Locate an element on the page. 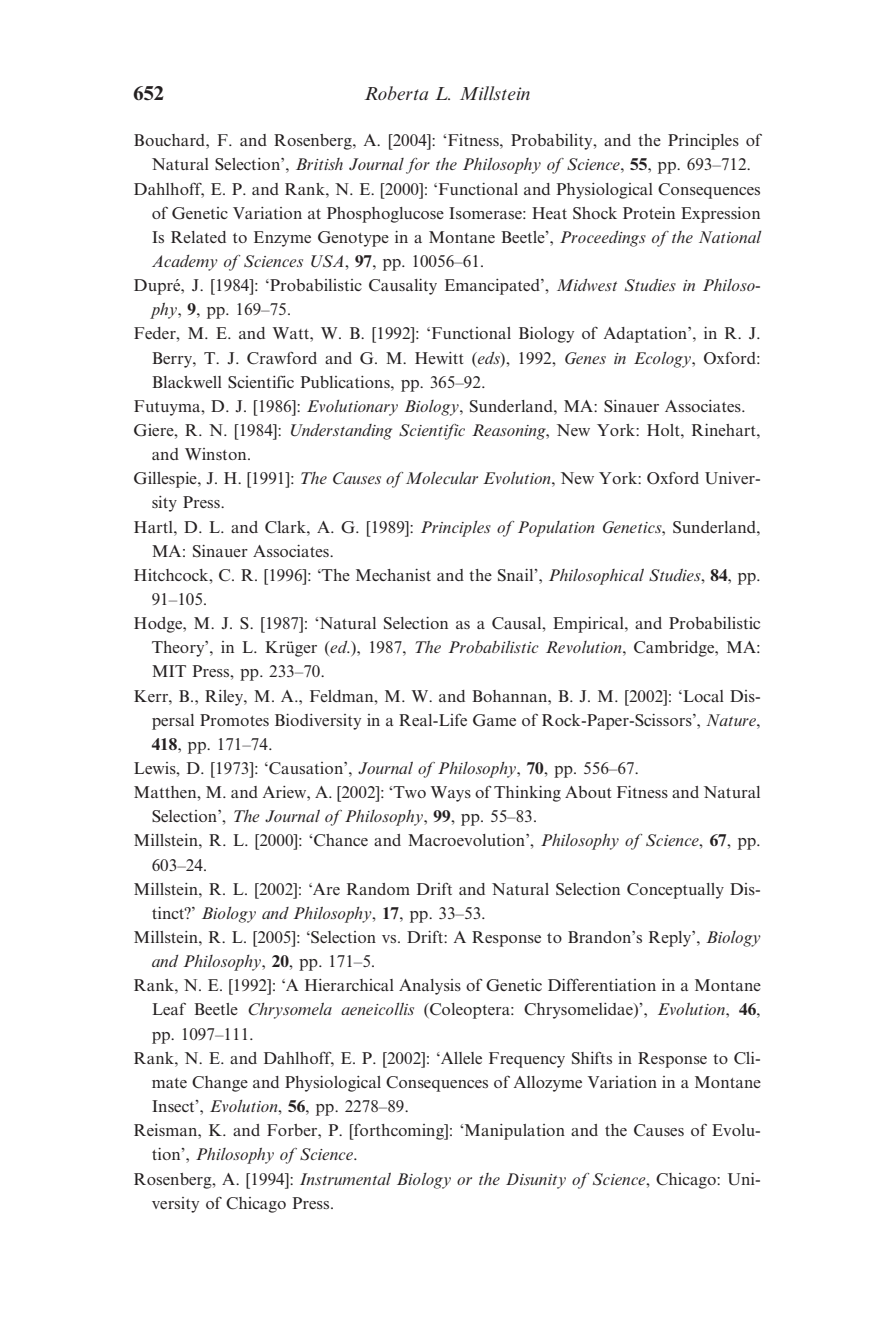 The width and height of the image is (896, 1343). British is located at coordinates (319, 164).
